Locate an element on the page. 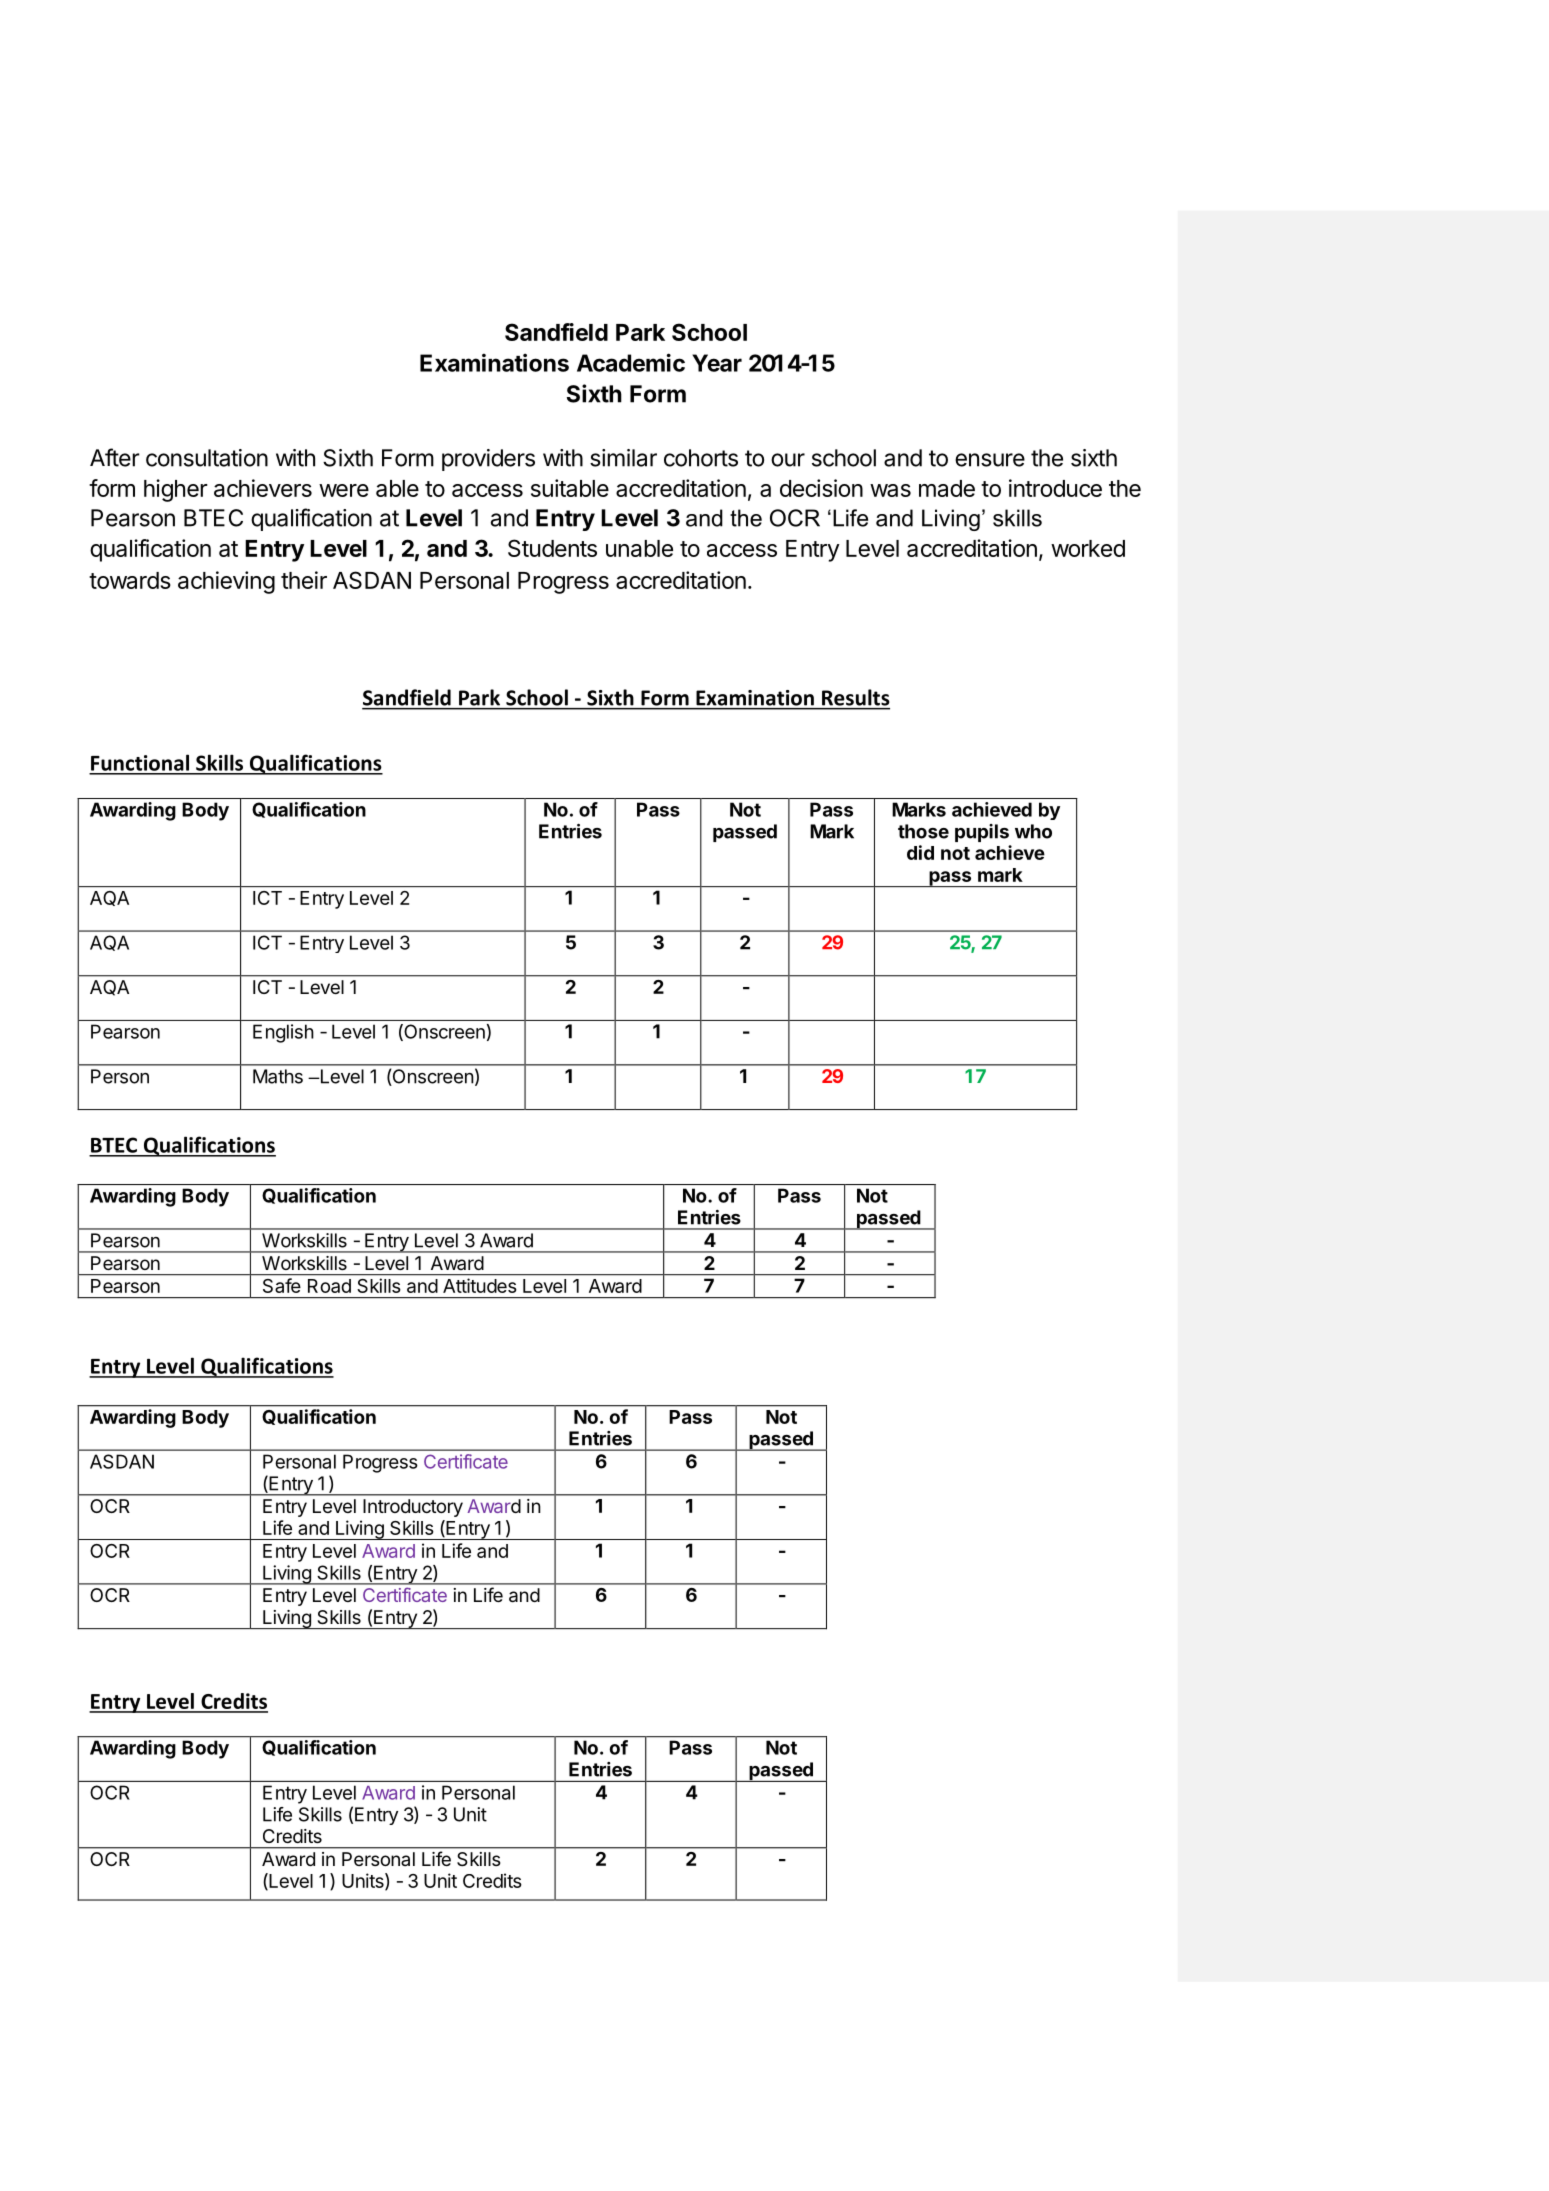  ensure is located at coordinates (990, 460).
